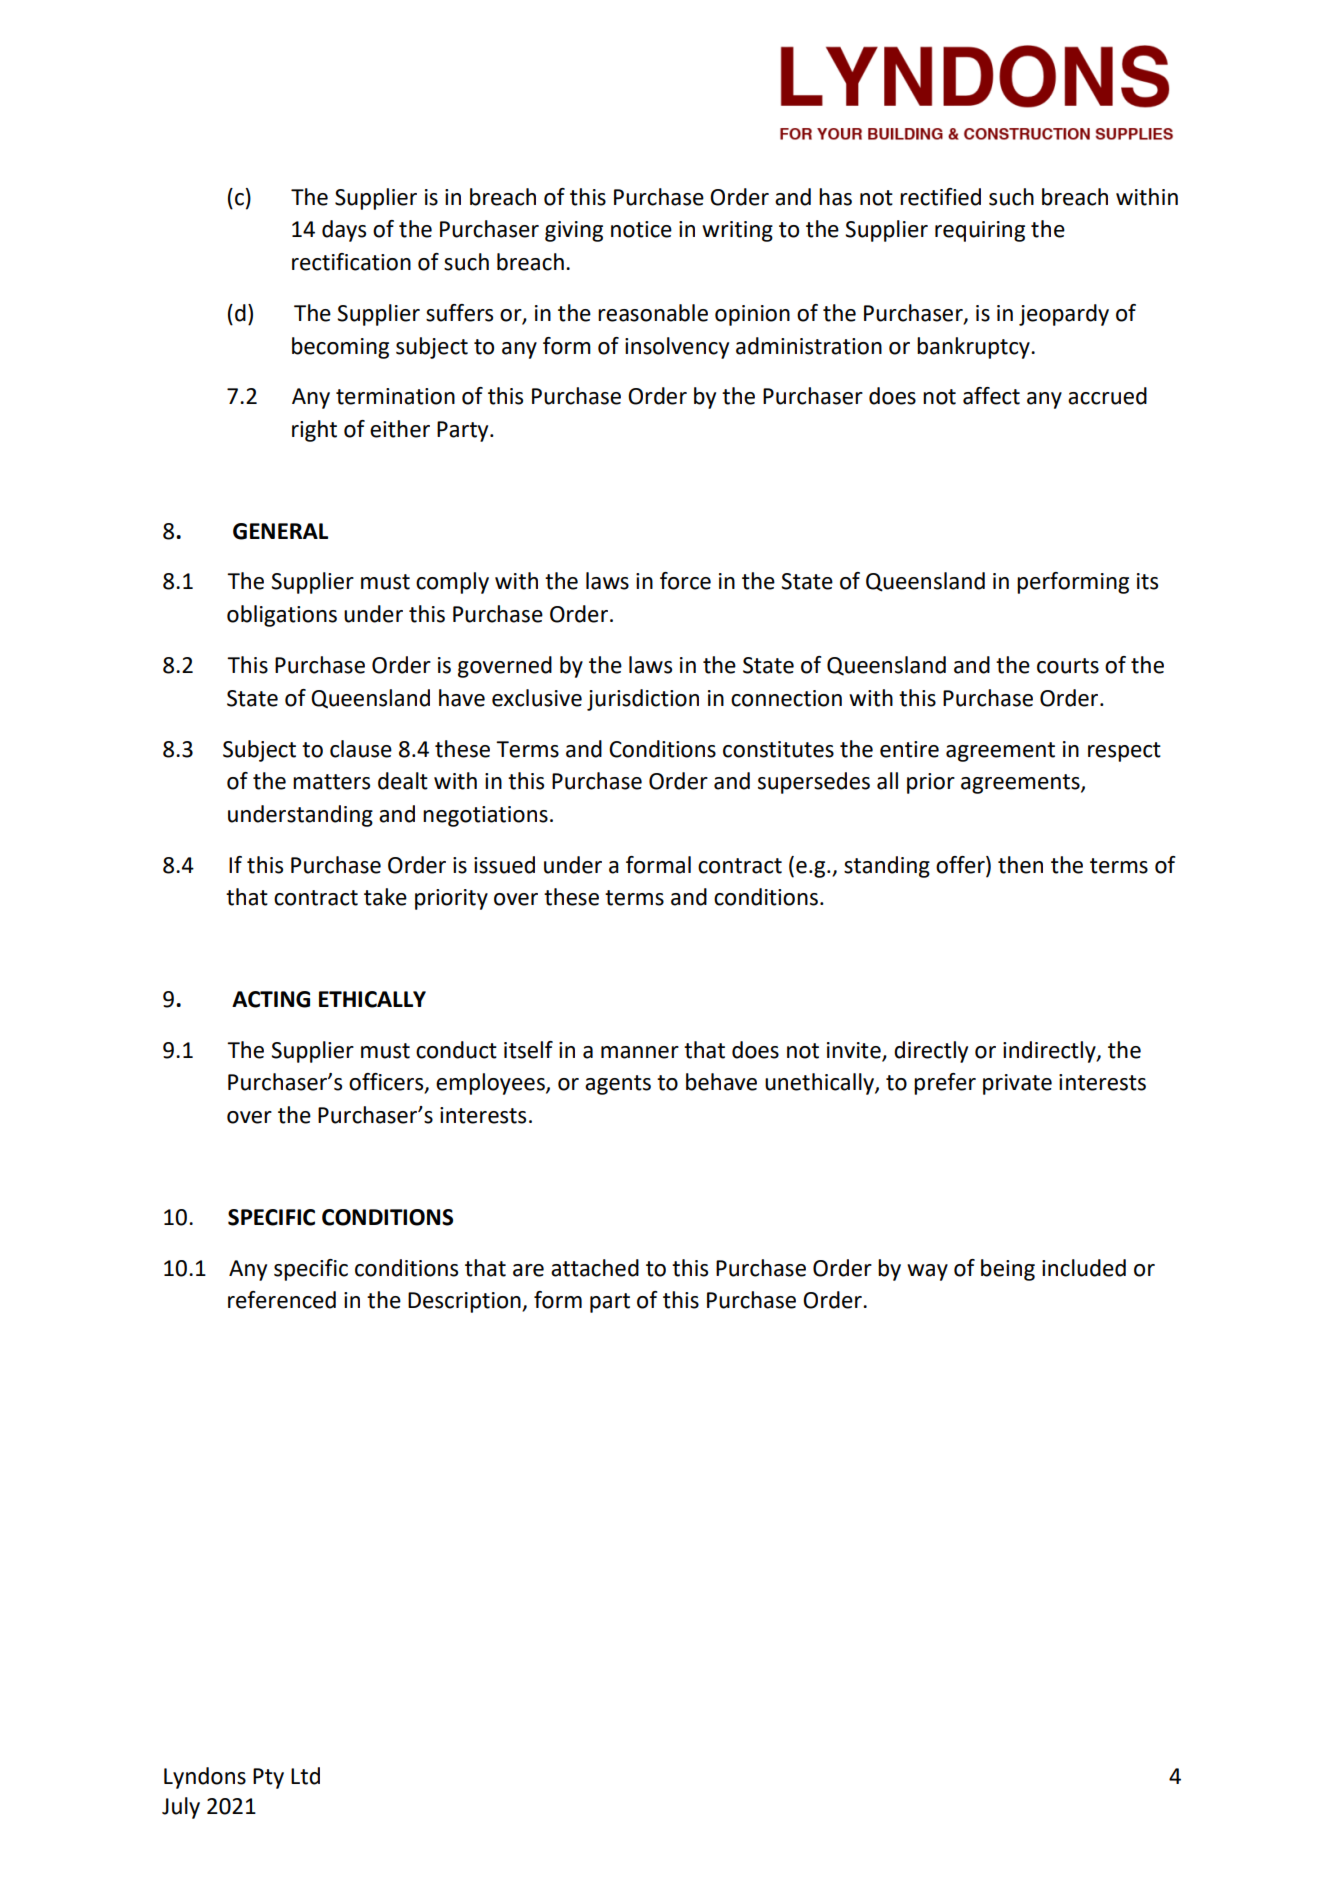  What do you see at coordinates (305, 1776) in the screenshot?
I see `Ltd` at bounding box center [305, 1776].
